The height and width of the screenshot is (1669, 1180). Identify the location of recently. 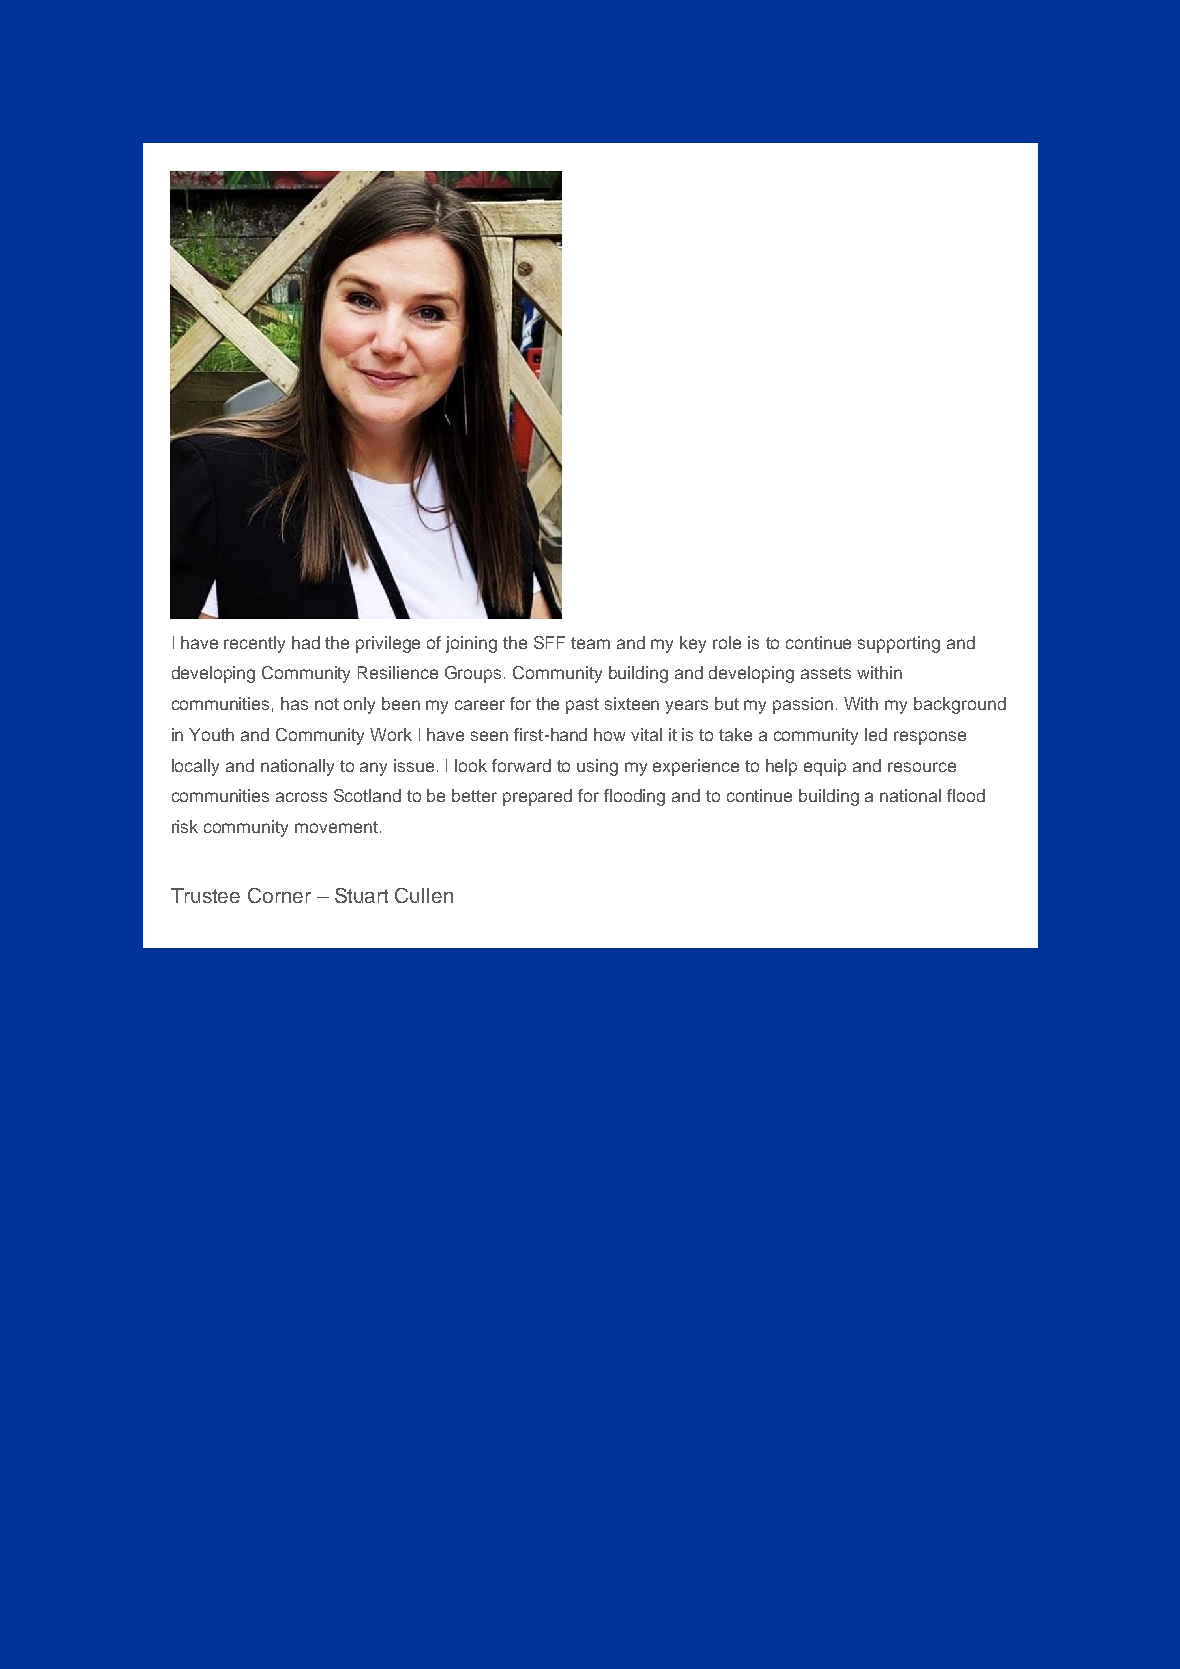
(254, 644).
